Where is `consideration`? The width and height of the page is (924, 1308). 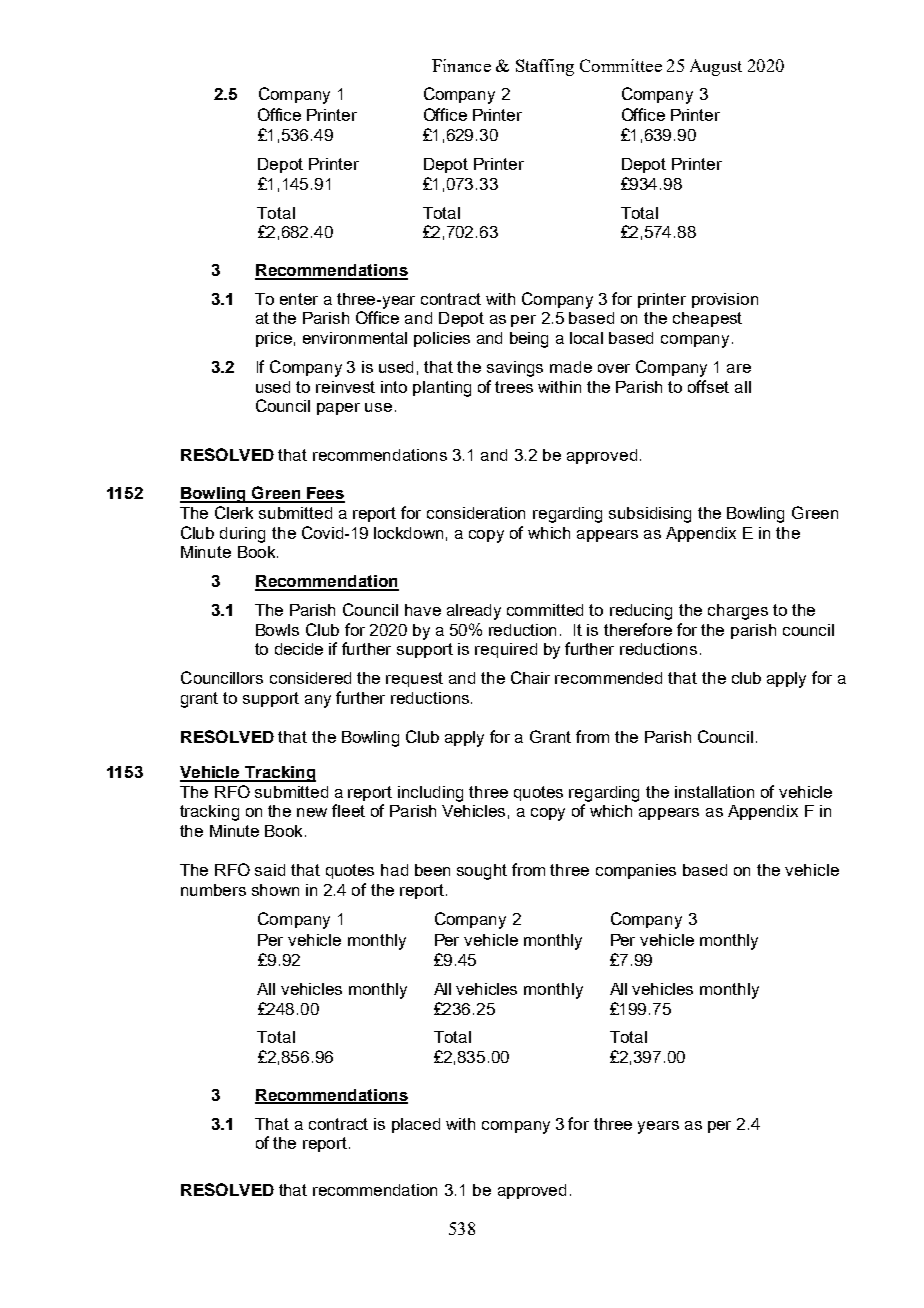 consideration is located at coordinates (476, 513).
